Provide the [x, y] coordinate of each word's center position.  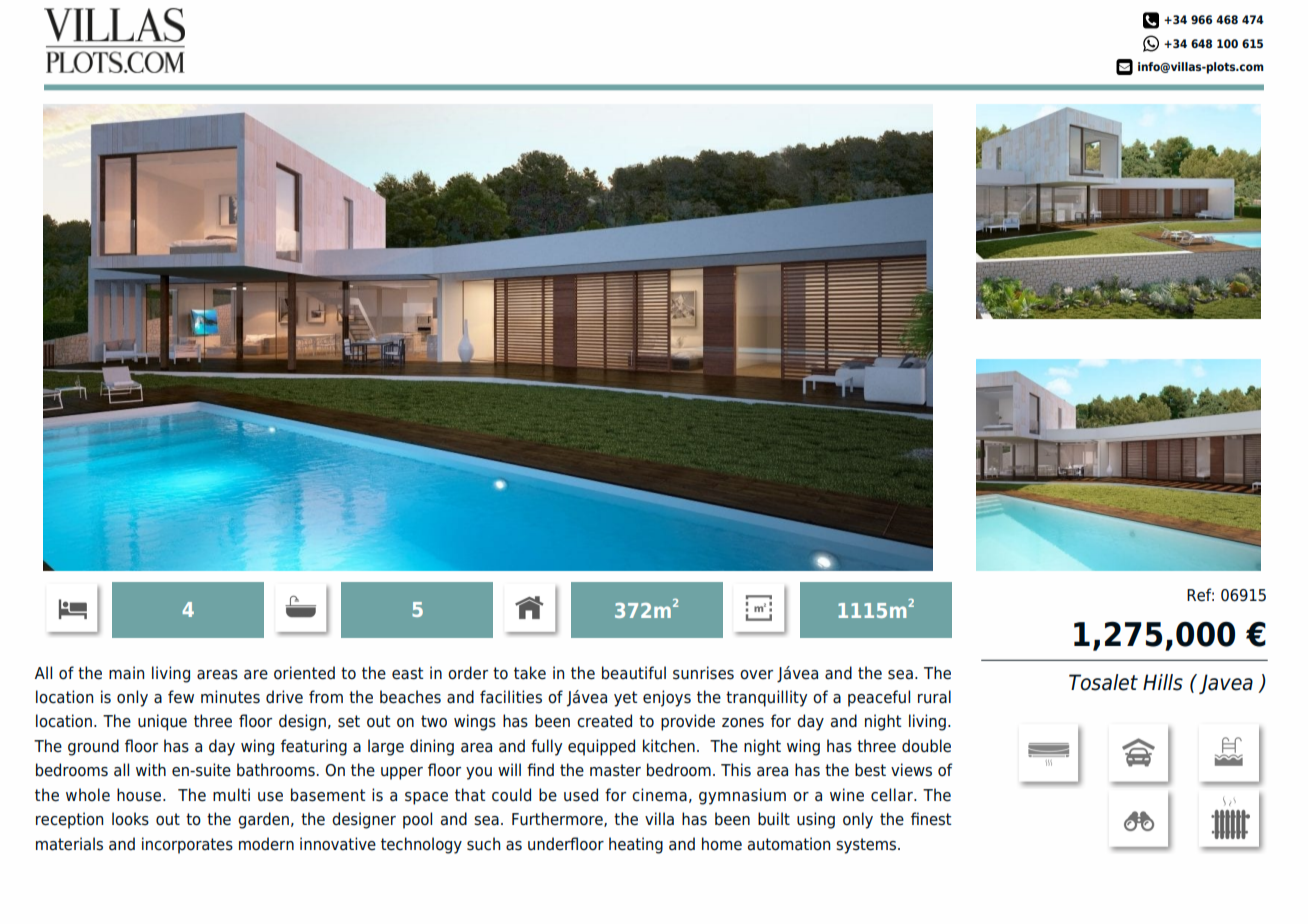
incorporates [187, 845]
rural [934, 697]
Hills [1163, 682]
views [911, 770]
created [604, 721]
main [126, 673]
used [581, 795]
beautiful [634, 673]
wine [847, 795]
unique [162, 722]
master [615, 770]
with [151, 769]
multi [231, 794]
